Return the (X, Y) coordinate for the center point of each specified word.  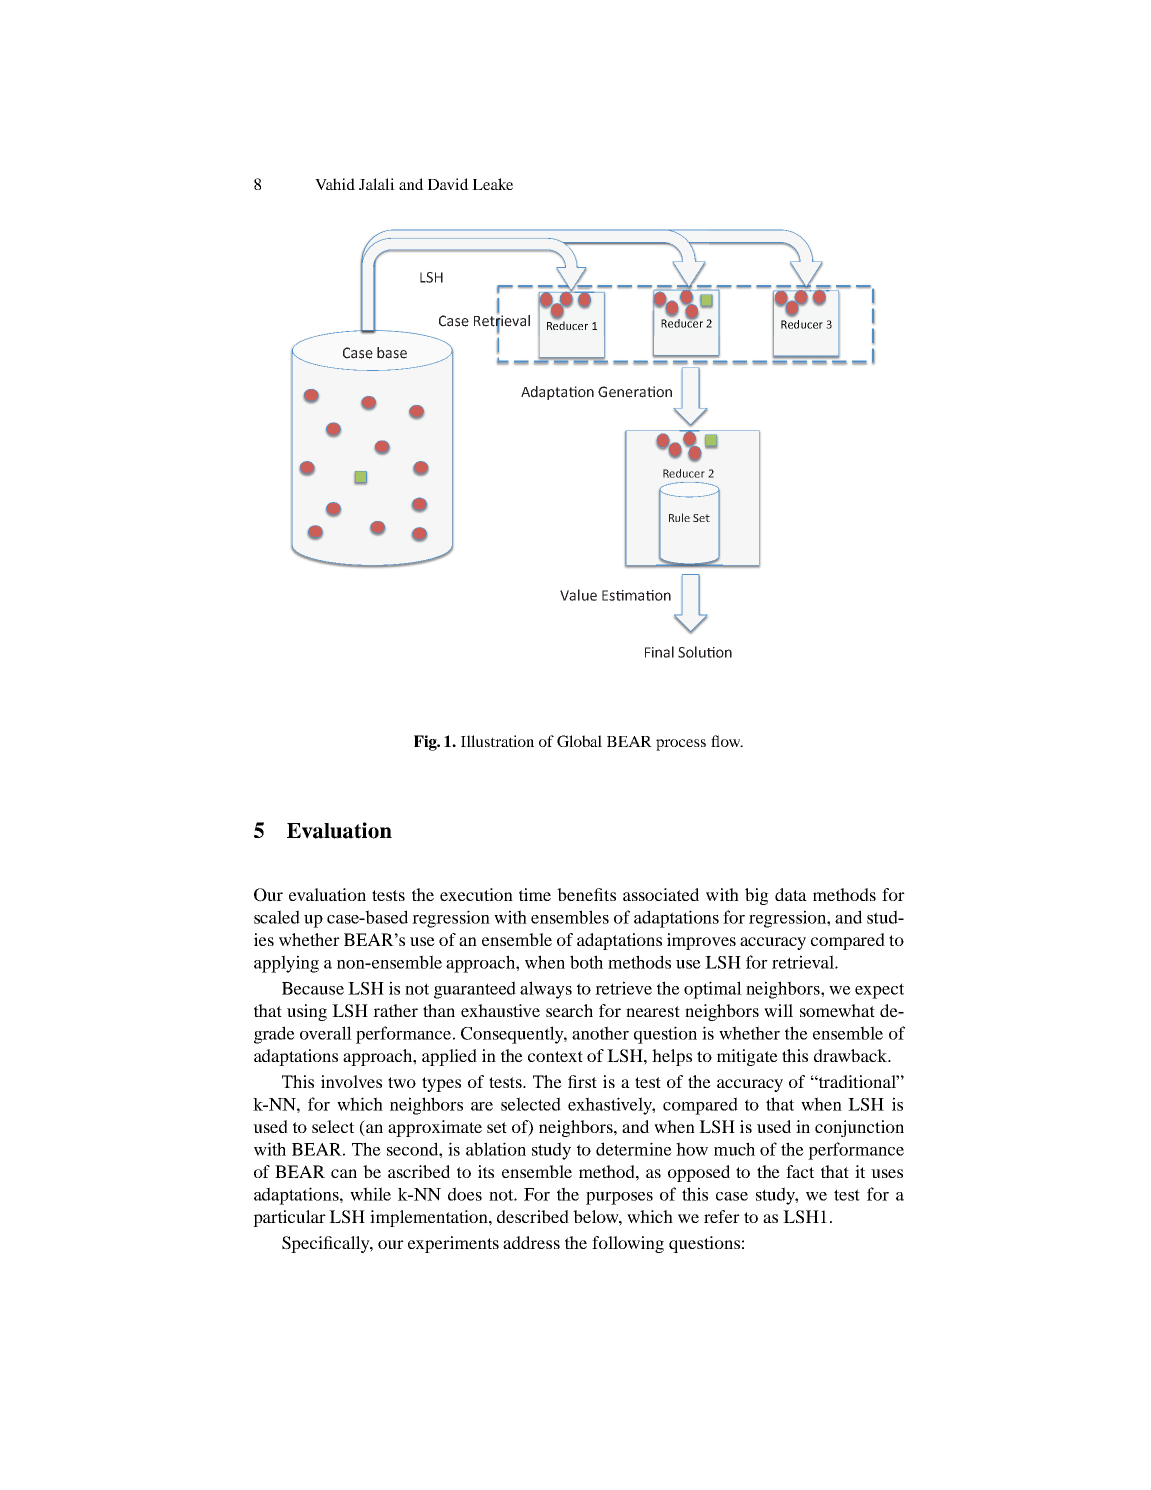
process (681, 745)
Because (313, 988)
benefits (586, 894)
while (370, 1194)
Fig (426, 743)
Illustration (497, 741)
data (791, 894)
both (586, 962)
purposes (619, 1198)
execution (476, 894)
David (448, 184)
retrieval (804, 962)
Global (579, 741)
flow (727, 741)
